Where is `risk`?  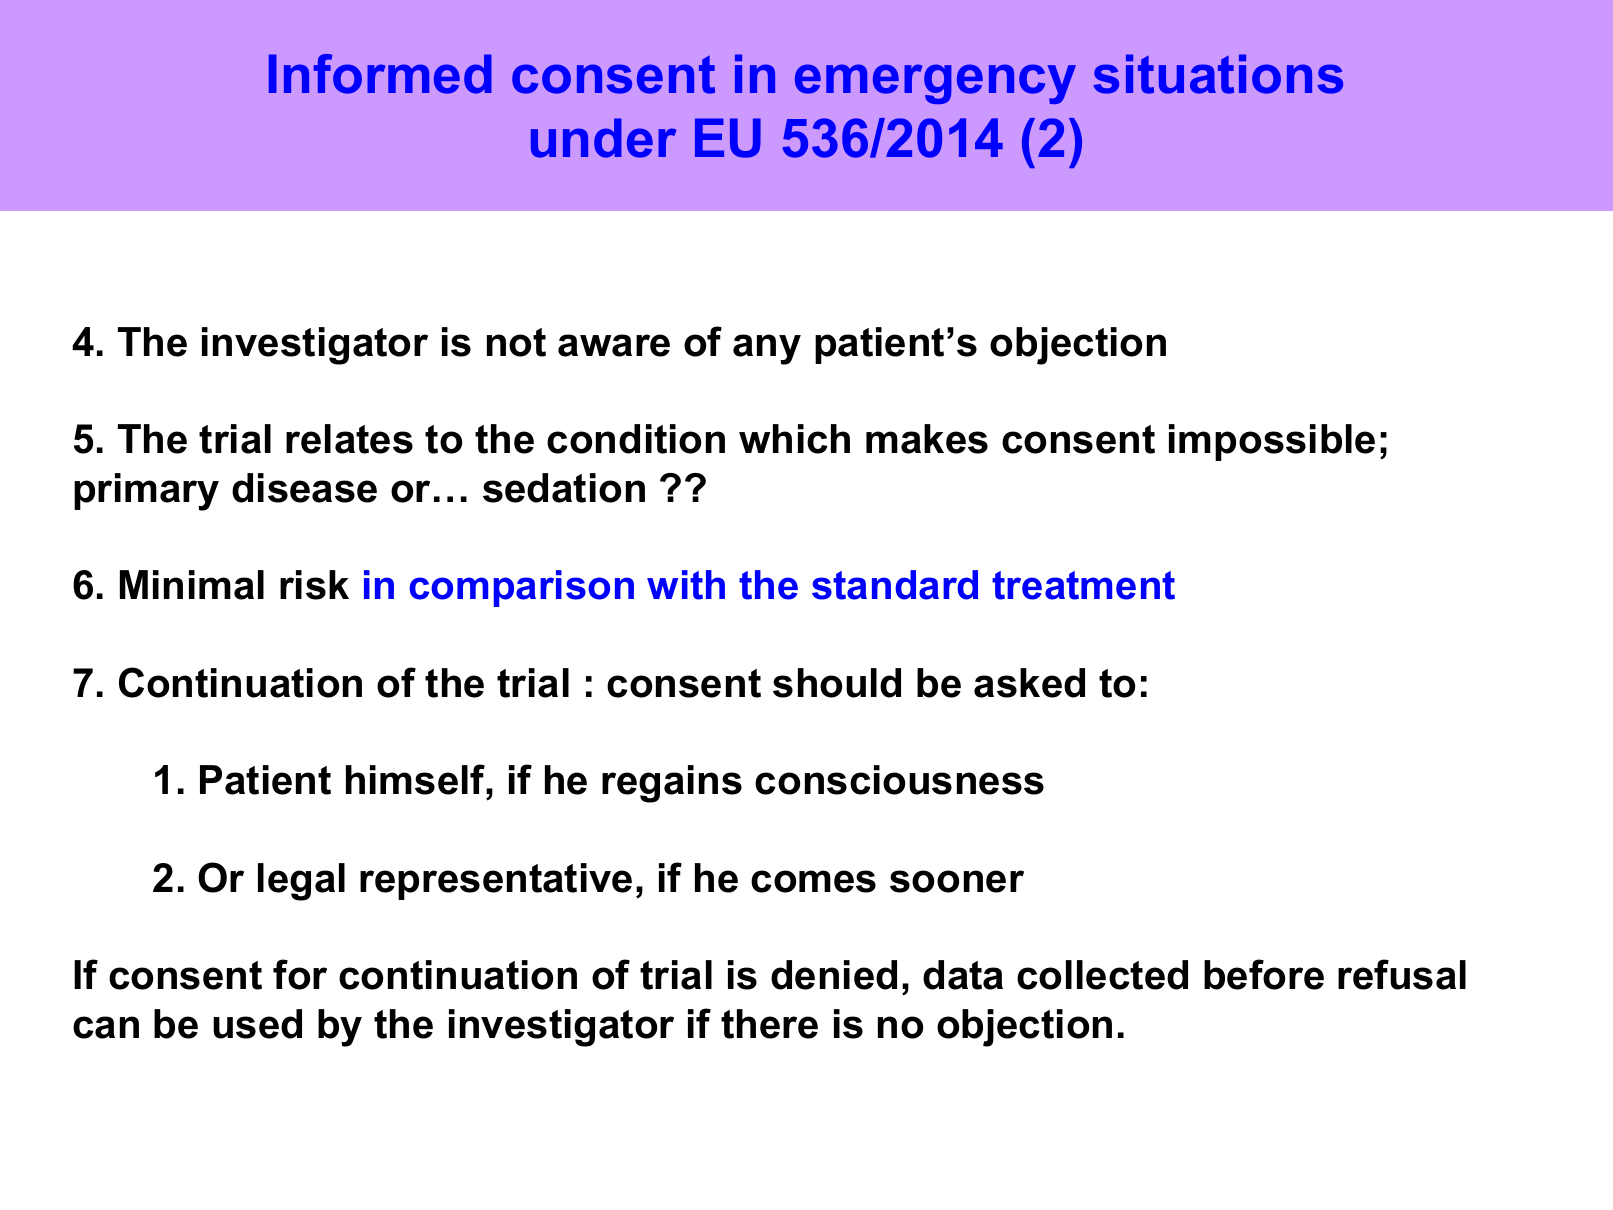
risk is located at coordinates (314, 585).
